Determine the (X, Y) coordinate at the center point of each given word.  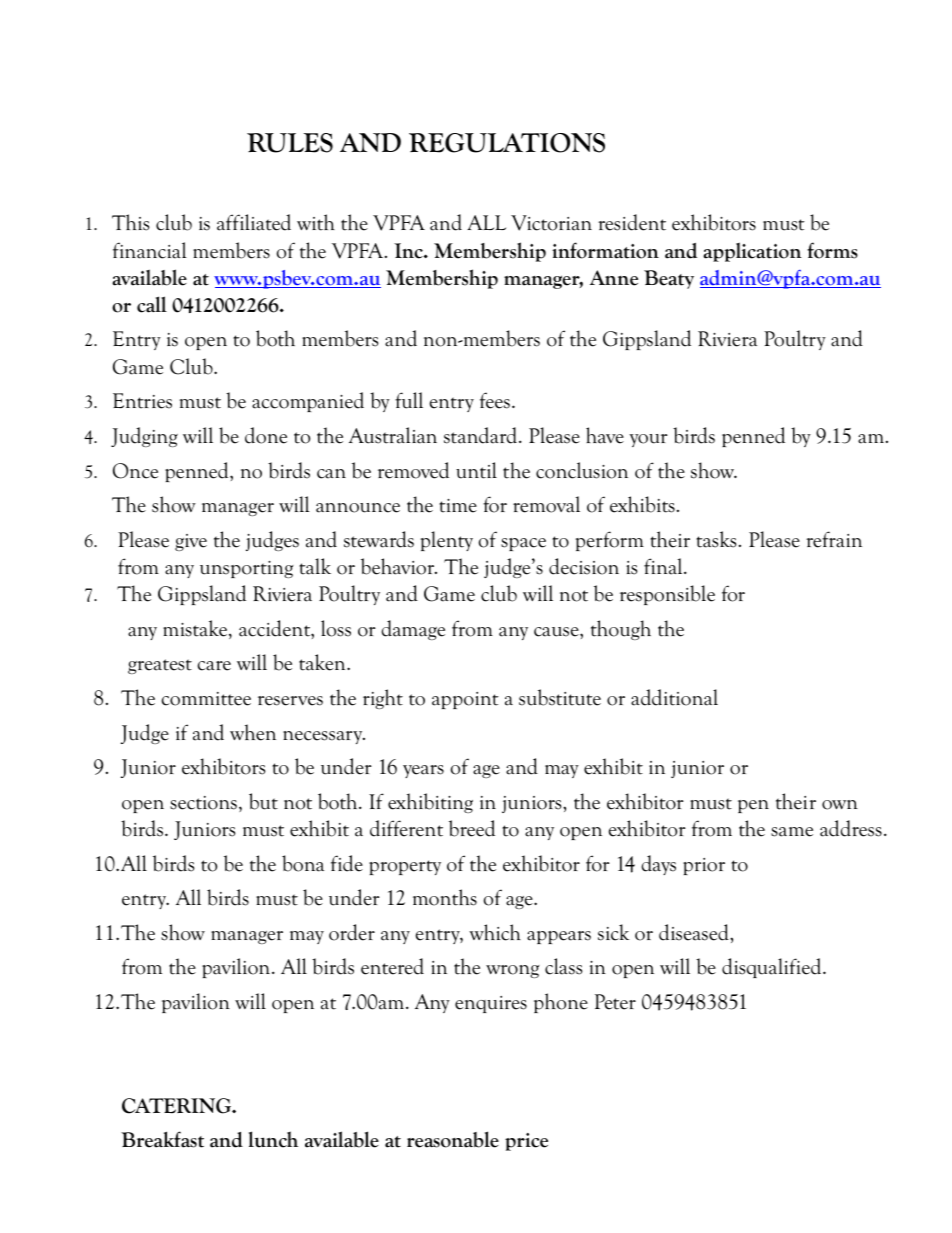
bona (303, 863)
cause (557, 632)
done (266, 435)
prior (704, 866)
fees (495, 400)
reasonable (453, 1139)
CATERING (178, 1106)
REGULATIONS (507, 143)
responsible (667, 595)
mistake (196, 629)
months (445, 897)
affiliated (254, 222)
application (752, 252)
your (648, 440)
